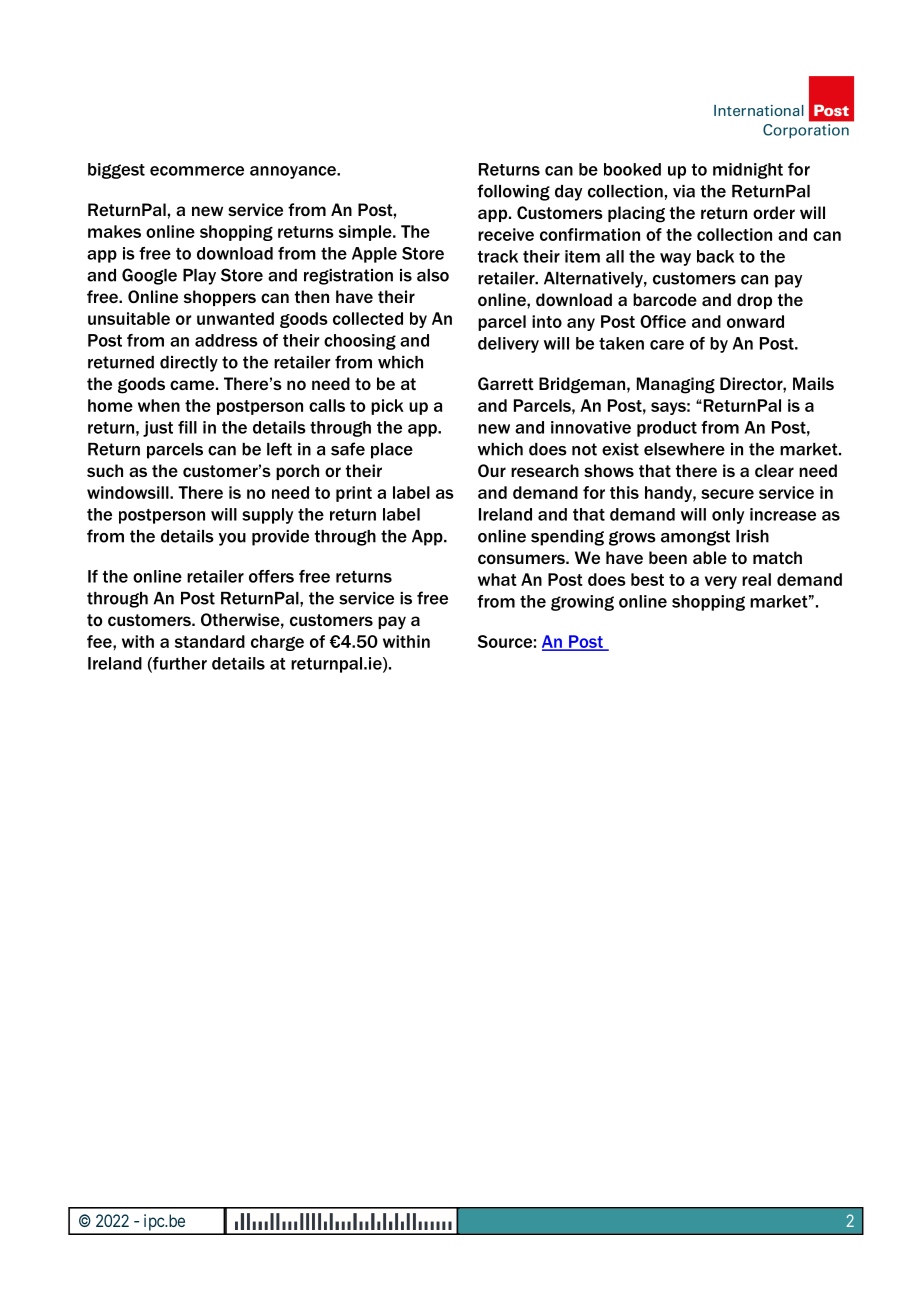  I want to click on only, so click(728, 516).
